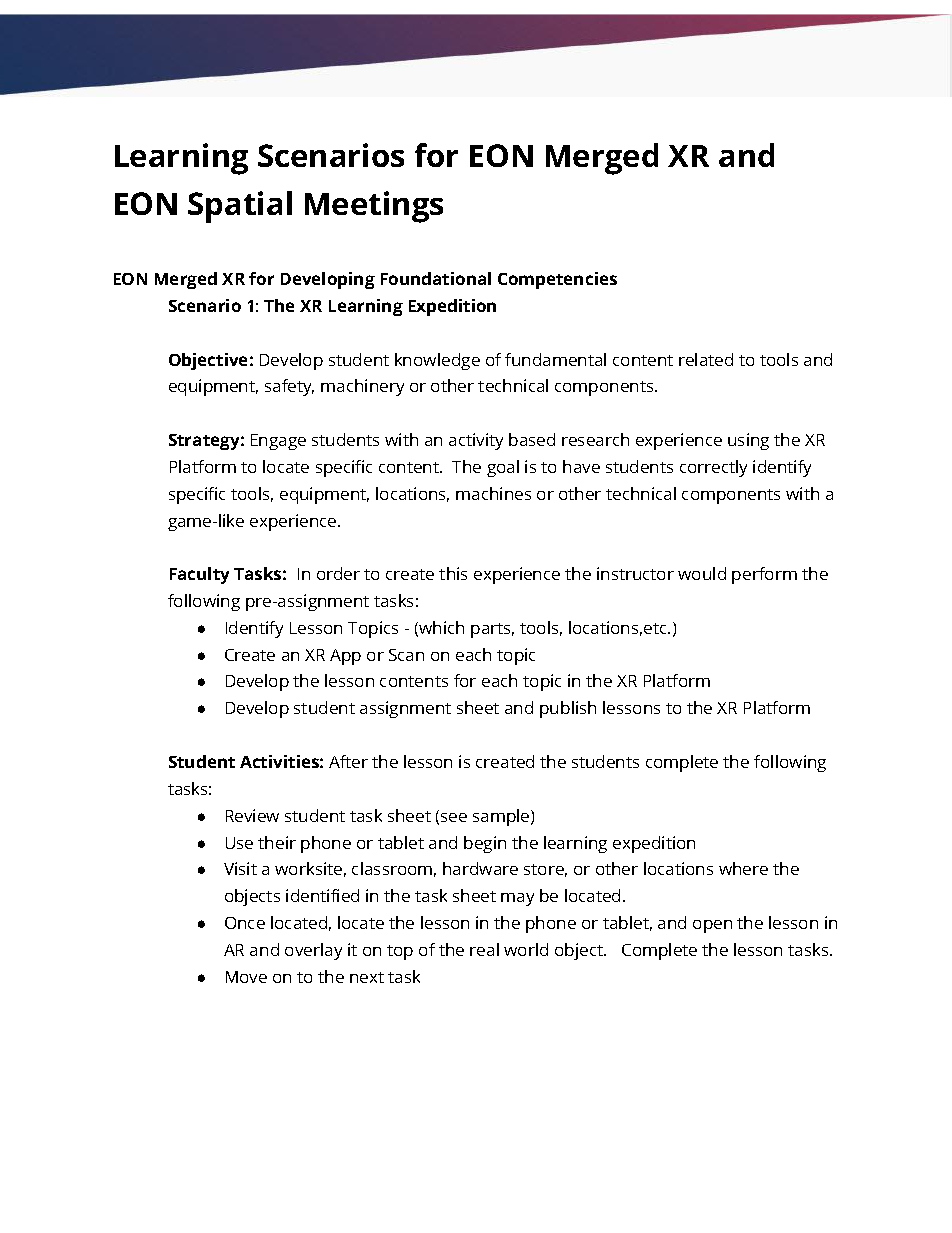 Image resolution: width=952 pixels, height=1233 pixels. I want to click on this, so click(453, 573).
